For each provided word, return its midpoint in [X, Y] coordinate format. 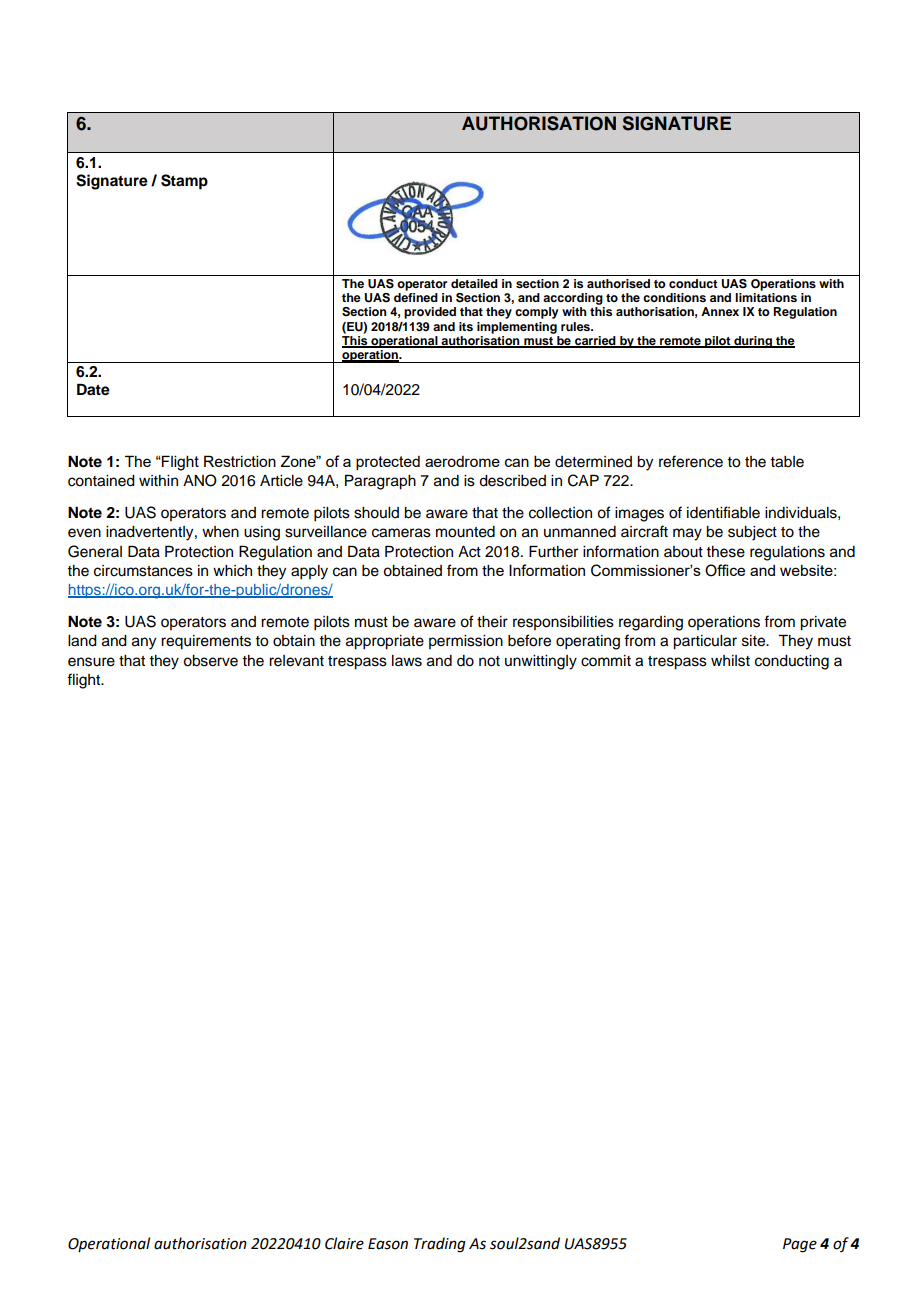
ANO [200, 480]
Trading [440, 1245]
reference [691, 461]
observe [210, 661]
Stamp [184, 182]
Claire [344, 1243]
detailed [474, 283]
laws [407, 661]
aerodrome [462, 461]
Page [800, 1245]
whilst [730, 661]
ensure [91, 662]
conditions [674, 297]
